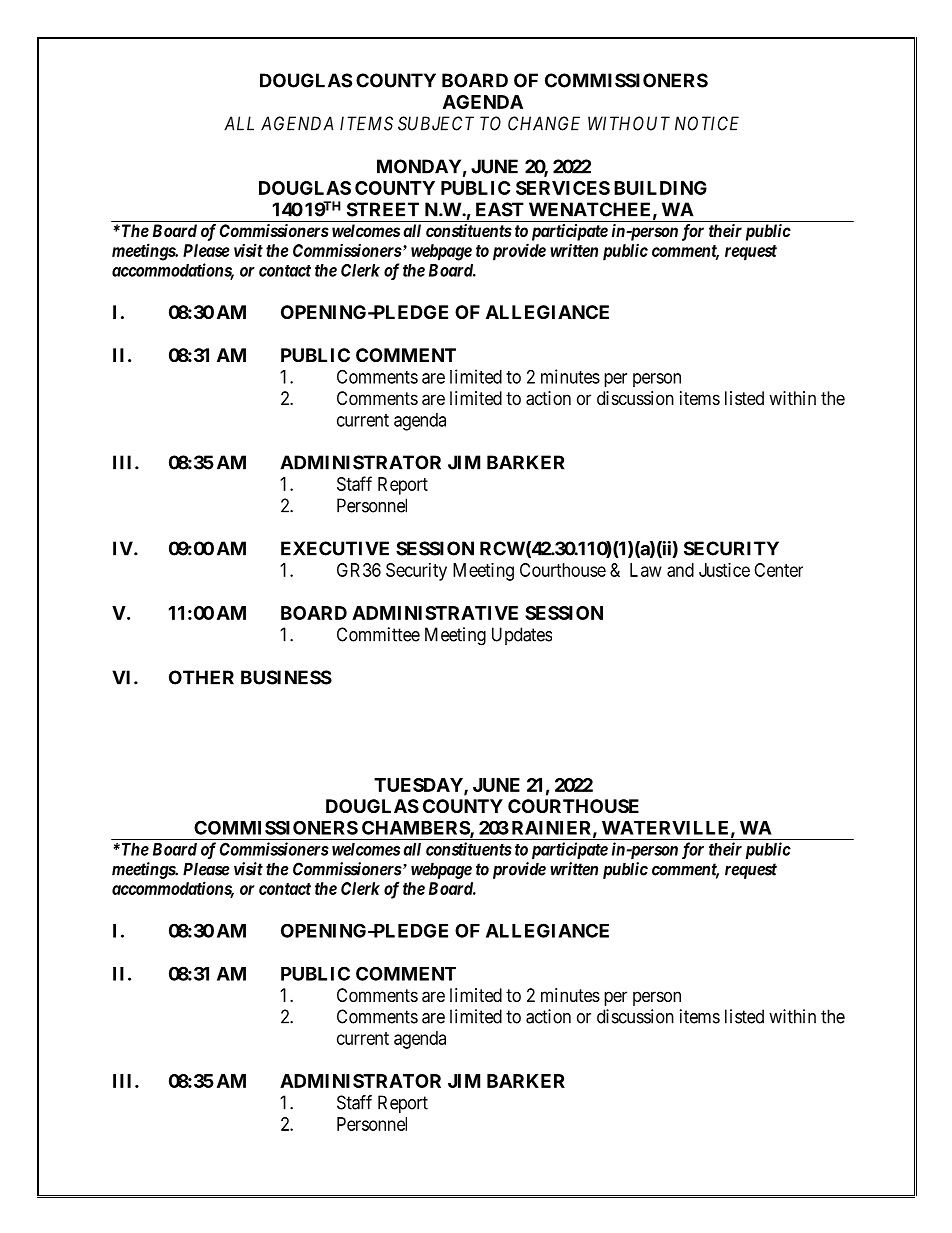 The height and width of the screenshot is (1233, 952). I want to click on EXECUTIVE, so click(335, 548).
